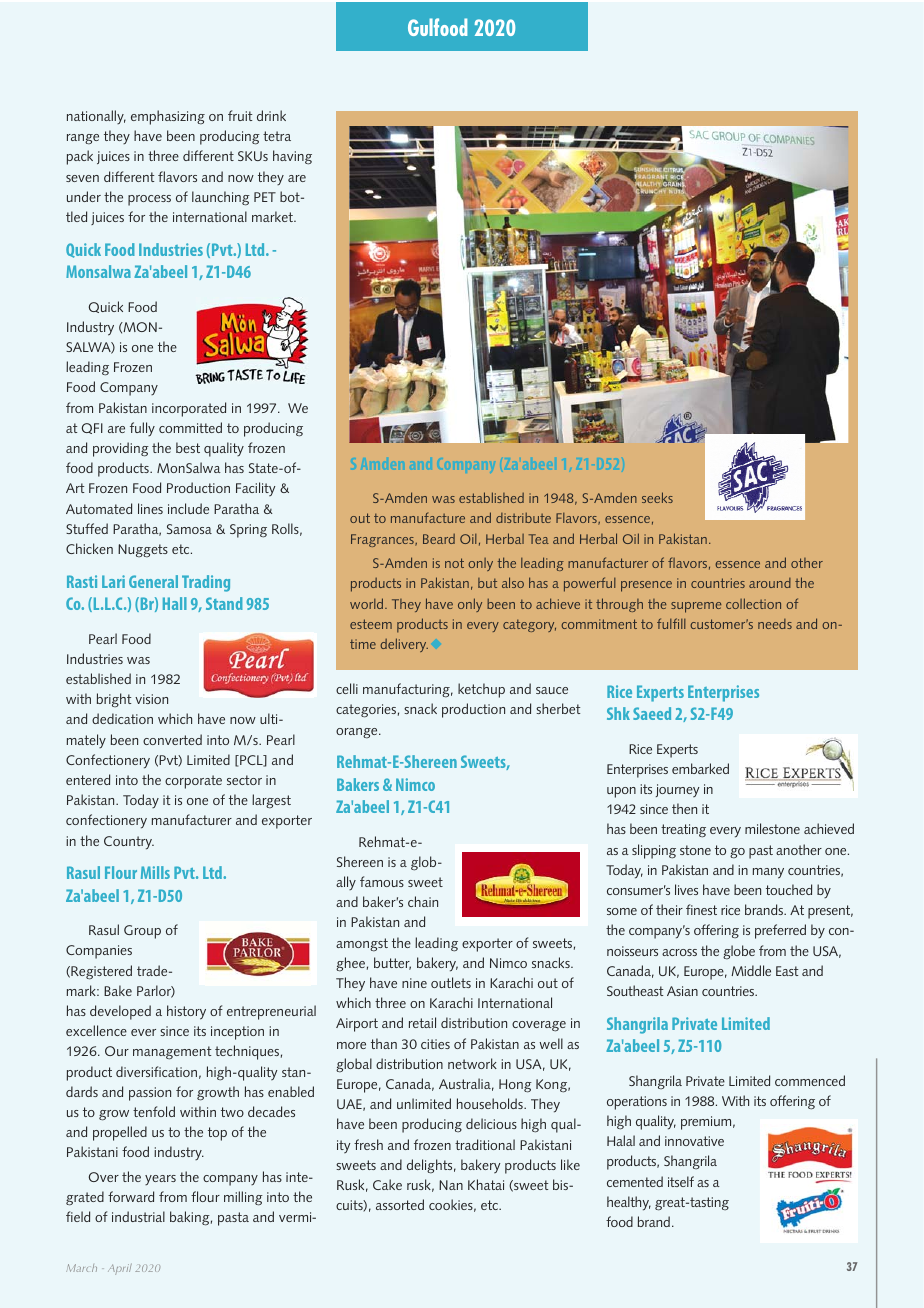 The width and height of the screenshot is (924, 1308). I want to click on itself, so click(681, 1181).
